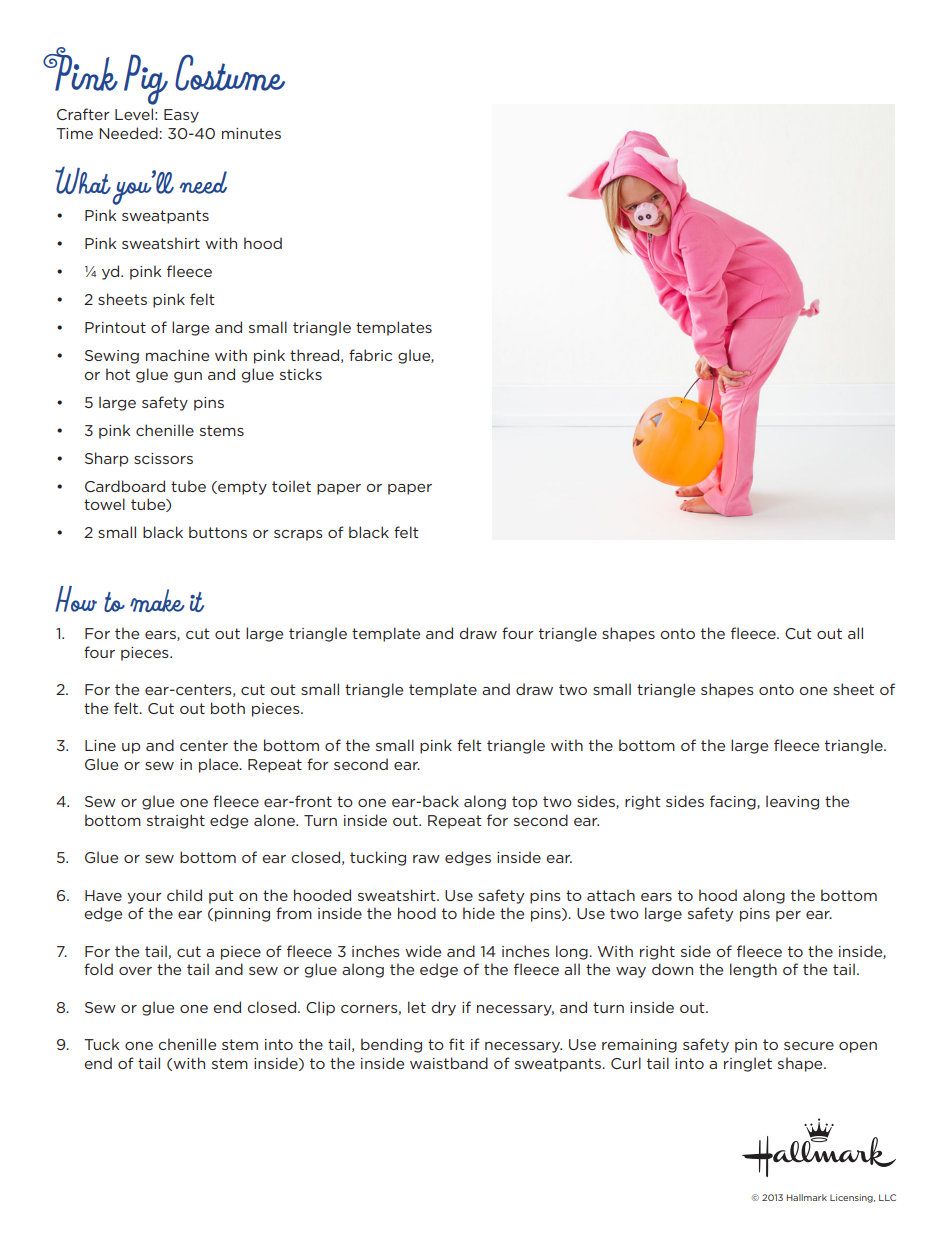 This image has height=1233, width=952. What do you see at coordinates (370, 355) in the image?
I see `fabric` at bounding box center [370, 355].
